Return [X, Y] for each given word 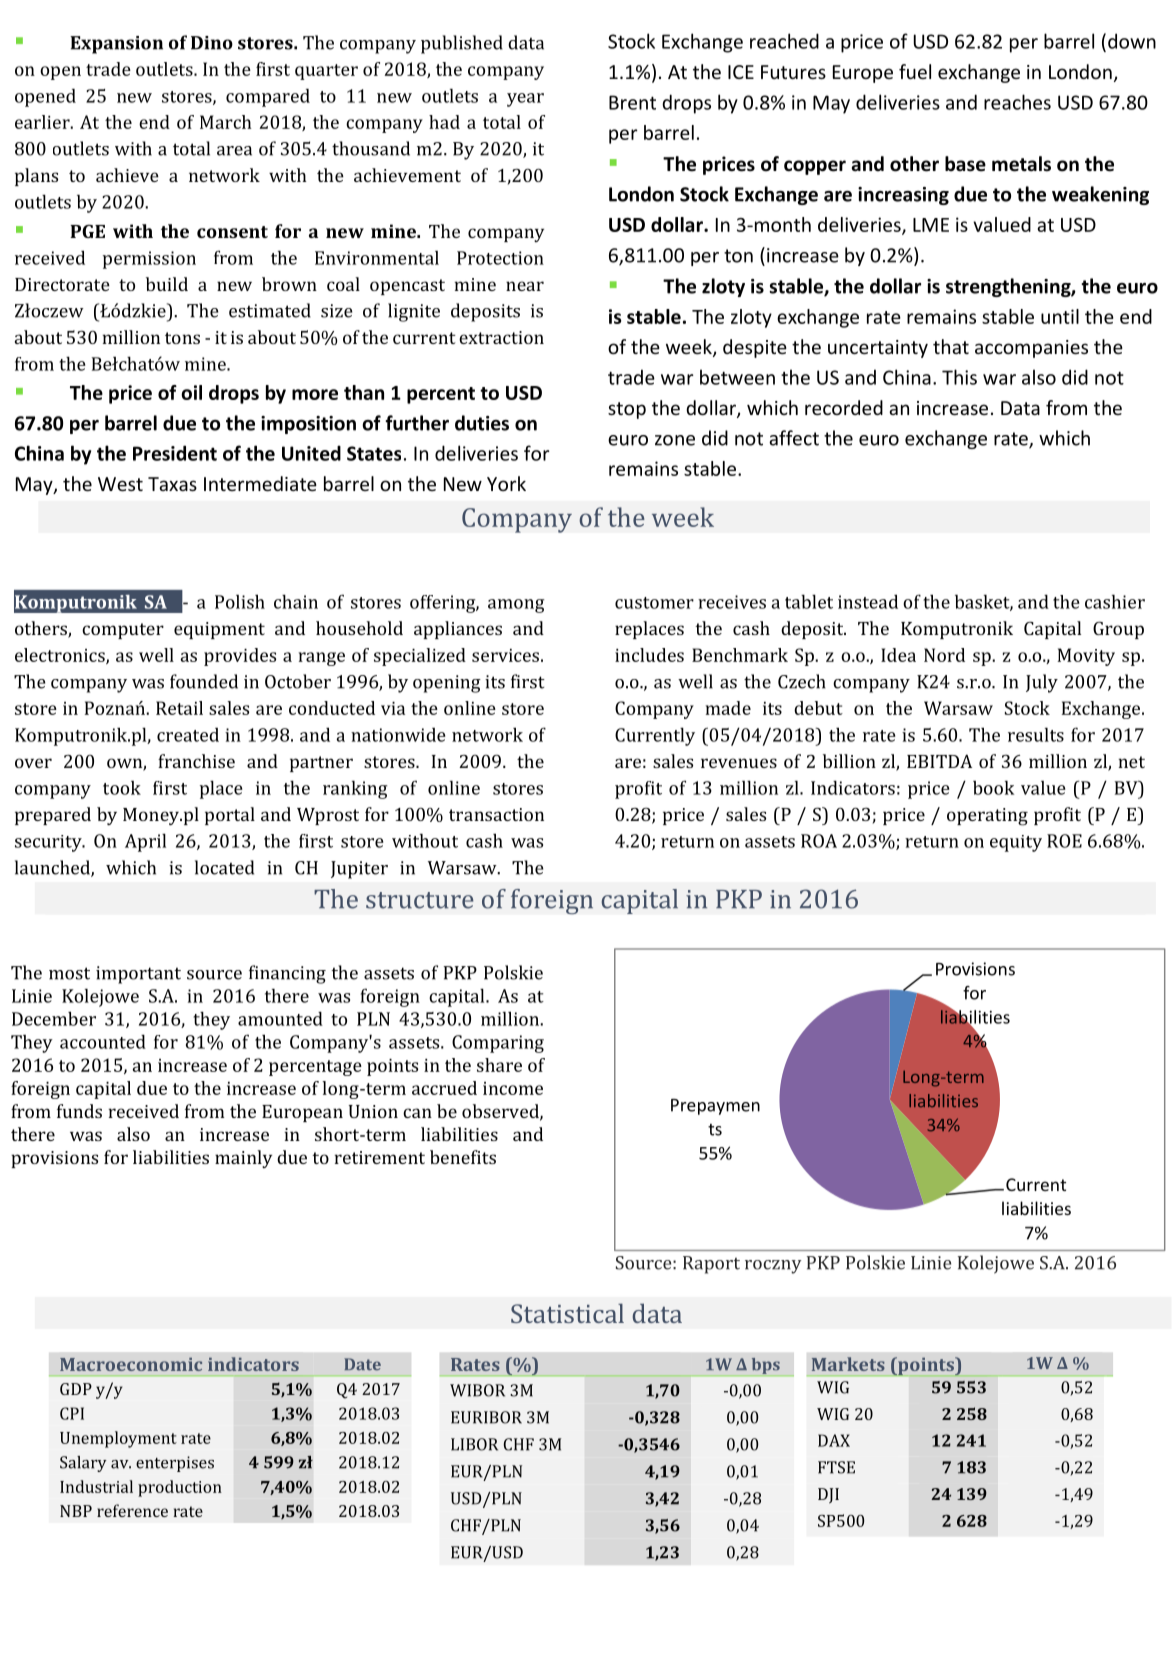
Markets [848, 1364]
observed [501, 1112]
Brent [632, 102]
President [175, 453]
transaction [496, 814]
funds [79, 1111]
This [959, 377]
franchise [196, 761]
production [180, 1488]
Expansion [116, 45]
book [994, 787]
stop [627, 410]
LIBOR [474, 1444]
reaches [1017, 102]
